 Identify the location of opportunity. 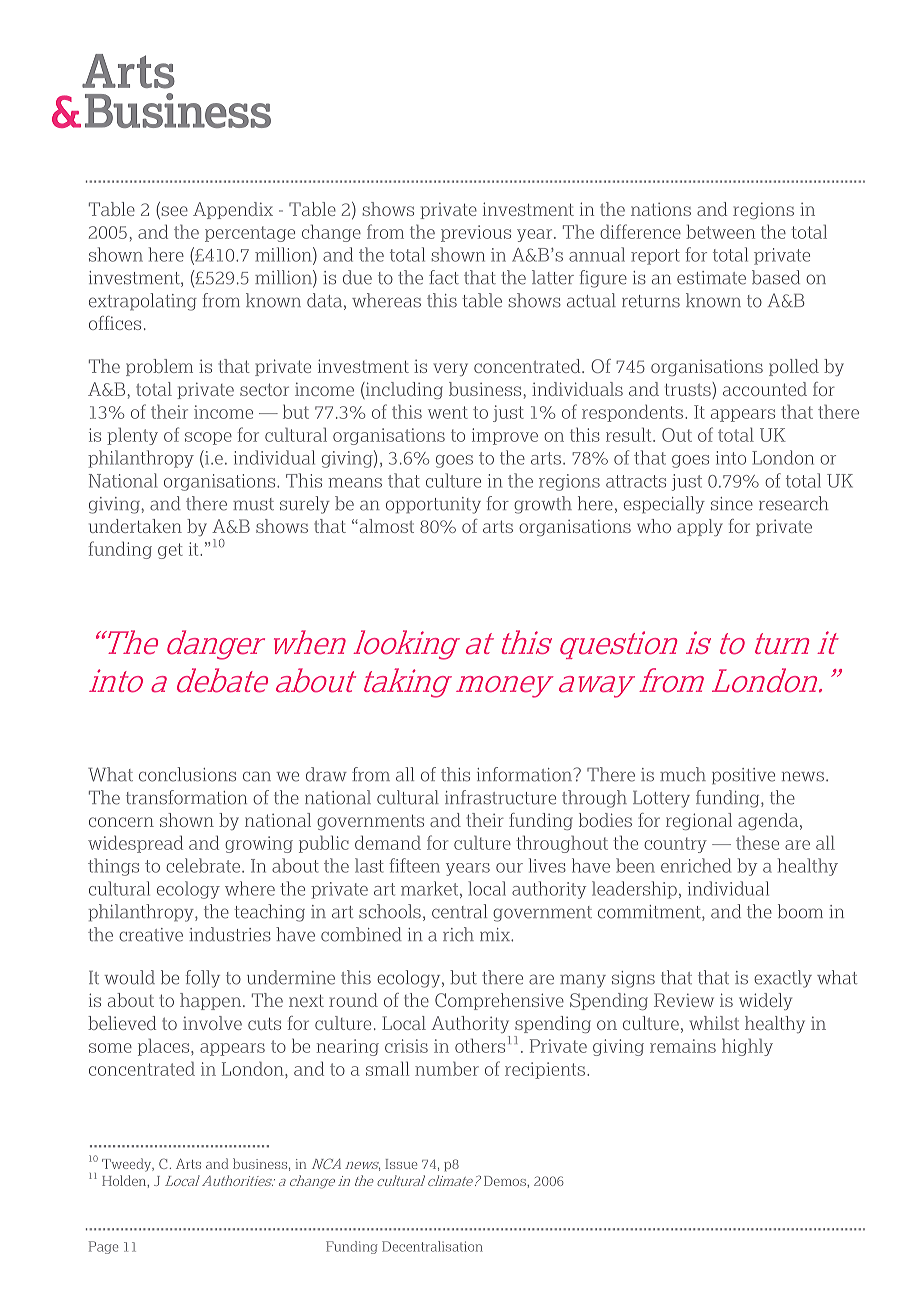
(433, 505).
